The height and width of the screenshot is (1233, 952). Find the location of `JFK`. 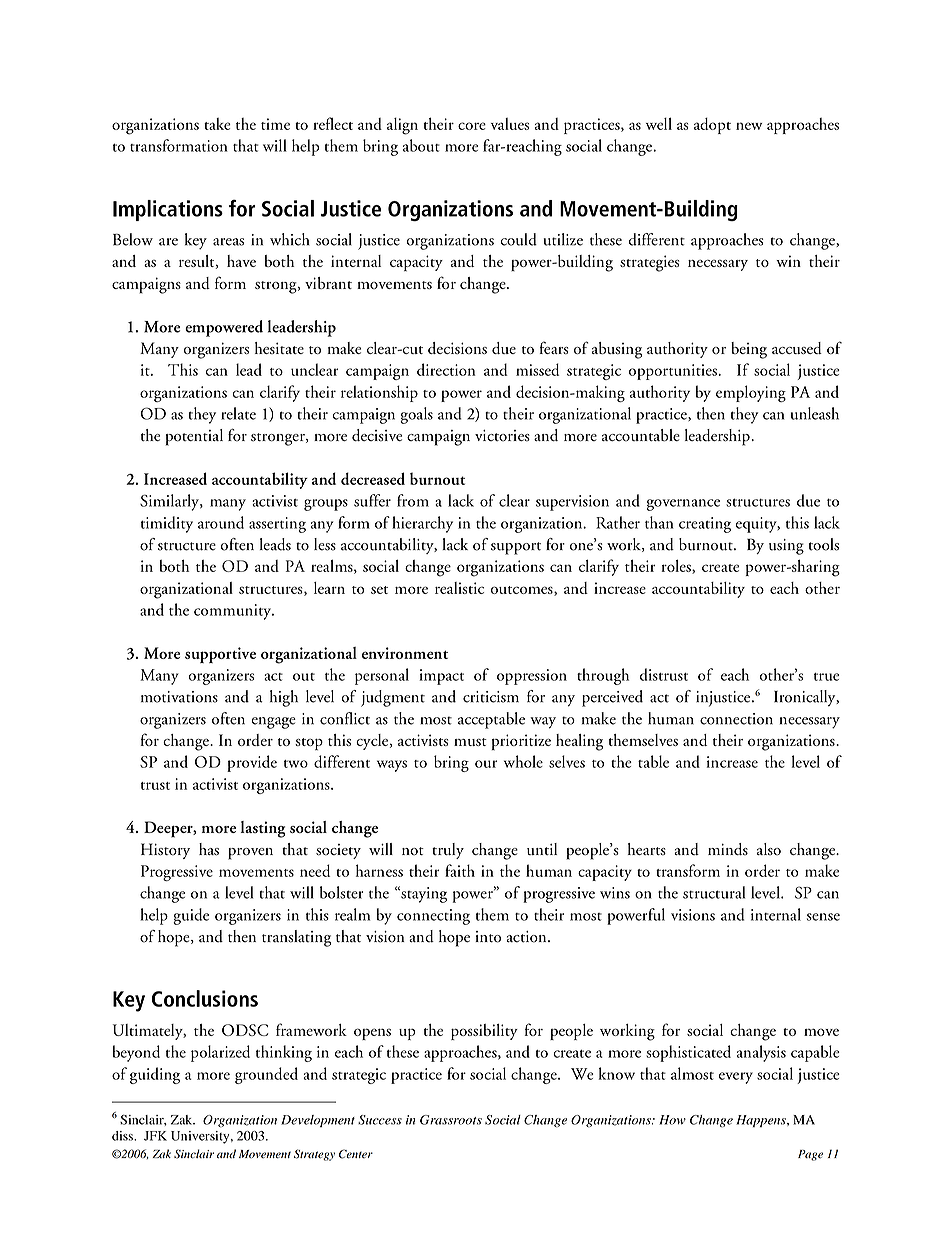

JFK is located at coordinates (155, 1136).
